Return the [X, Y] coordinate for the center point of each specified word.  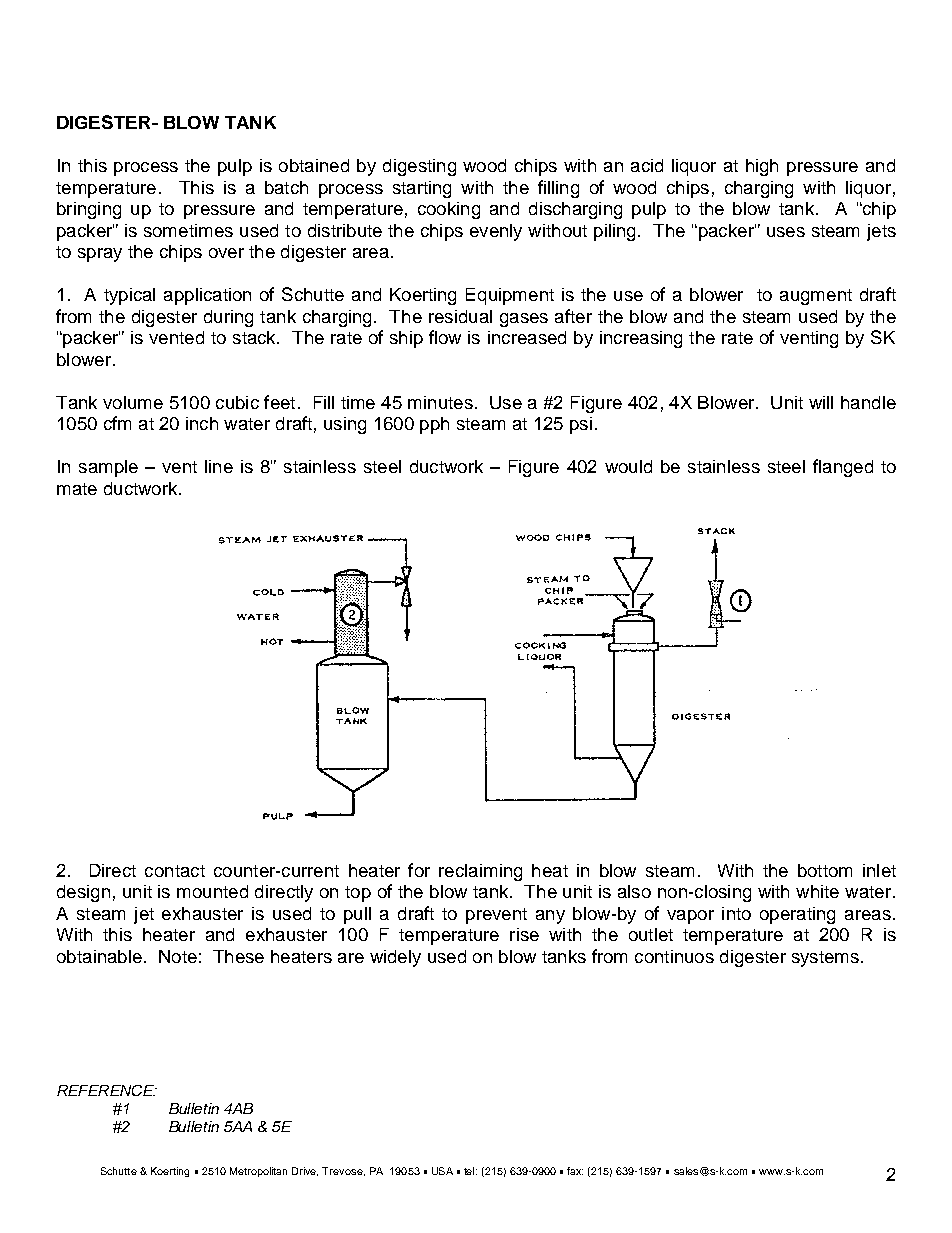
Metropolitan [258, 1172]
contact [175, 871]
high [762, 167]
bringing [89, 210]
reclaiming [480, 872]
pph [434, 425]
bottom [825, 870]
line [219, 466]
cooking [449, 210]
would [628, 466]
